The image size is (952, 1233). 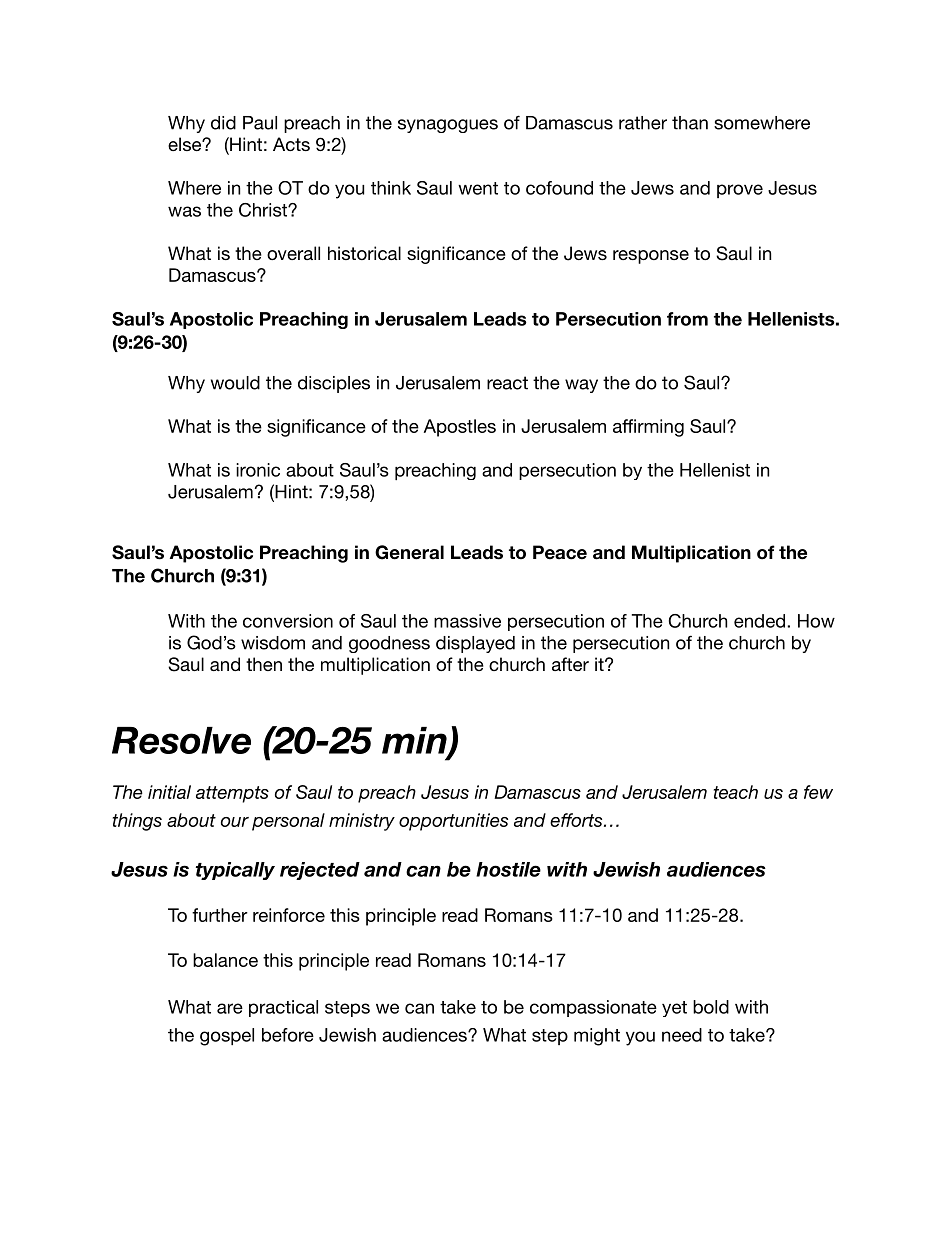 What do you see at coordinates (230, 1008) in the document?
I see `are` at bounding box center [230, 1008].
